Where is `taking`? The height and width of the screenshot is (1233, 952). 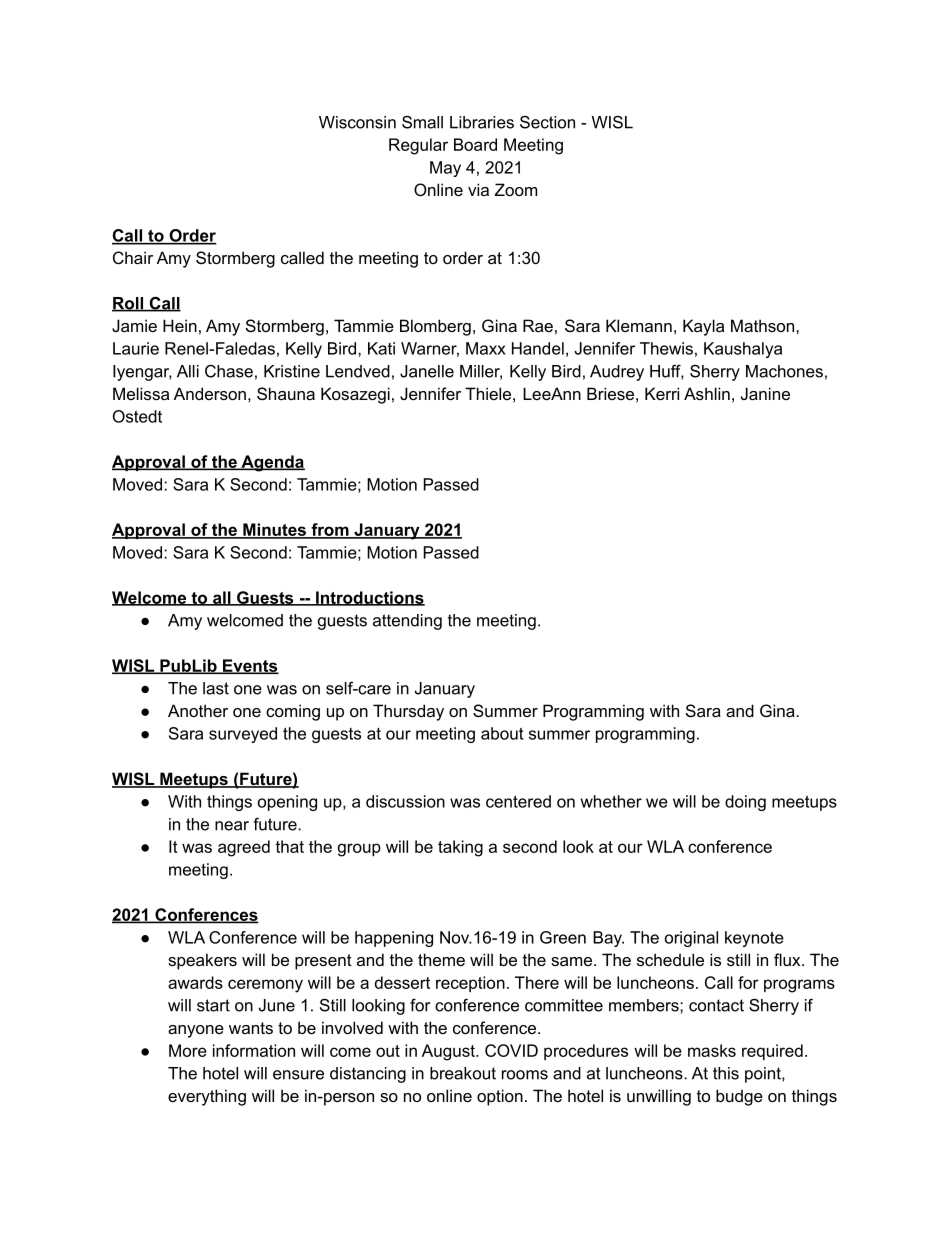
taking is located at coordinates (460, 848).
